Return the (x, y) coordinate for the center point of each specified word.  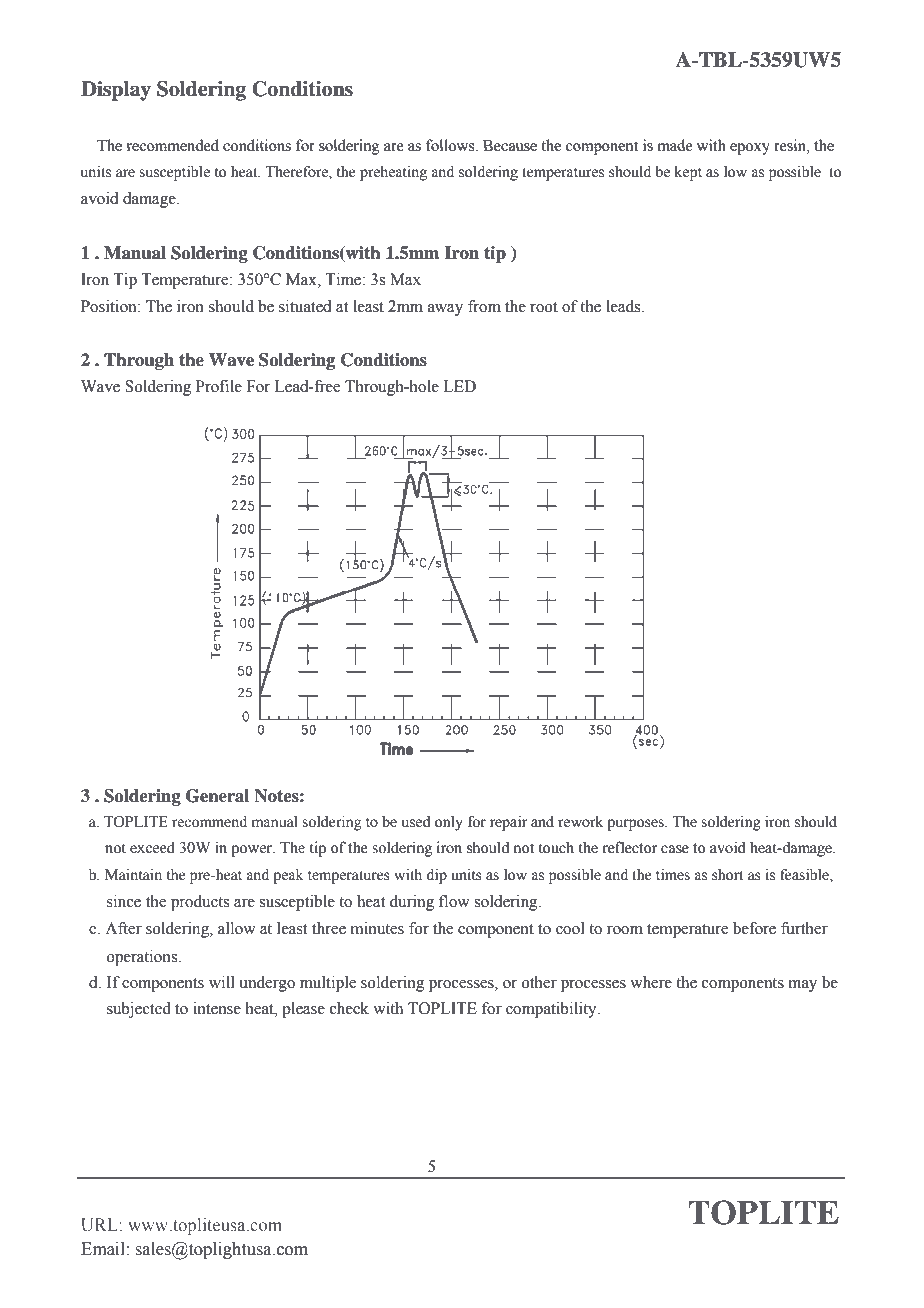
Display (116, 91)
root (544, 307)
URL (100, 1225)
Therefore (297, 173)
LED (459, 386)
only (449, 823)
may (802, 986)
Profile (219, 386)
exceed (152, 847)
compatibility (552, 1010)
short (727, 875)
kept (688, 173)
